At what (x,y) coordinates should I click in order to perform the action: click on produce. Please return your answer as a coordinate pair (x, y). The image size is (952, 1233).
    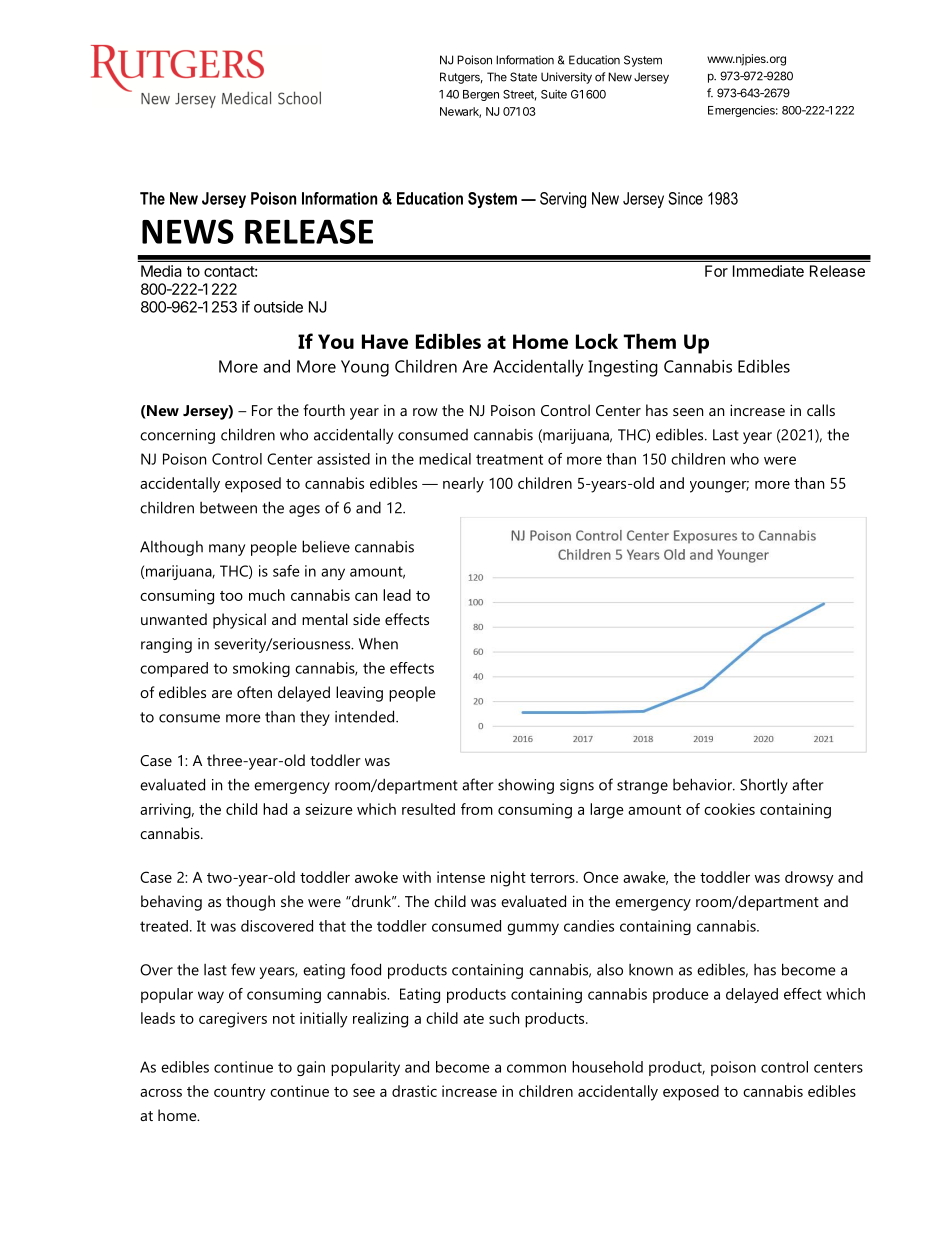
    Looking at the image, I should click on (681, 995).
